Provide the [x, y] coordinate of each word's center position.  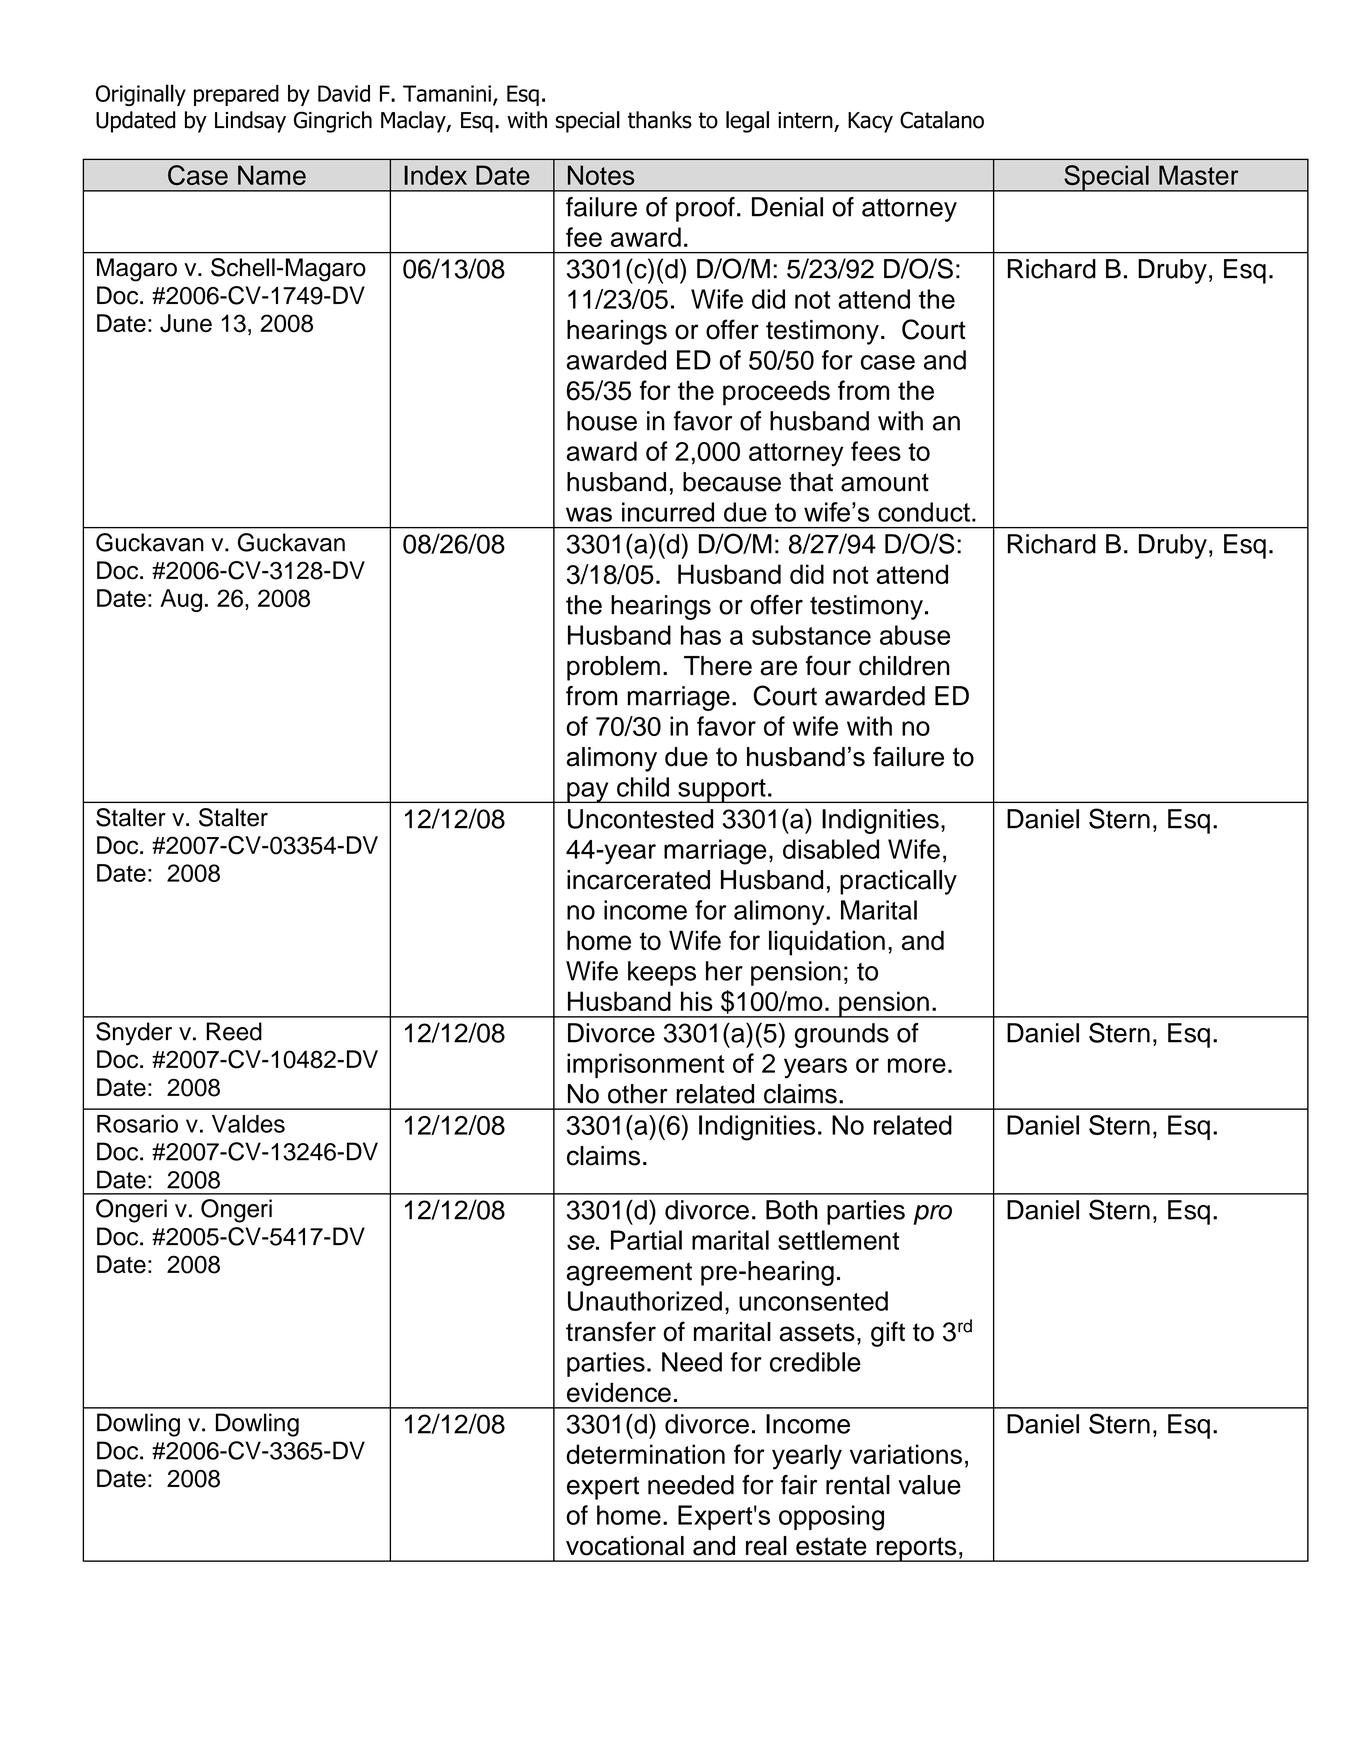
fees [876, 451]
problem [613, 668]
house [602, 421]
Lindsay [250, 122]
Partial [646, 1240]
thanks [660, 120]
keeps [662, 973]
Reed [234, 1031]
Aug [181, 600]
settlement [838, 1240]
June [186, 323]
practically [898, 882]
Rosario [137, 1124]
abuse [915, 635]
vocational [625, 1546]
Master [1198, 175]
